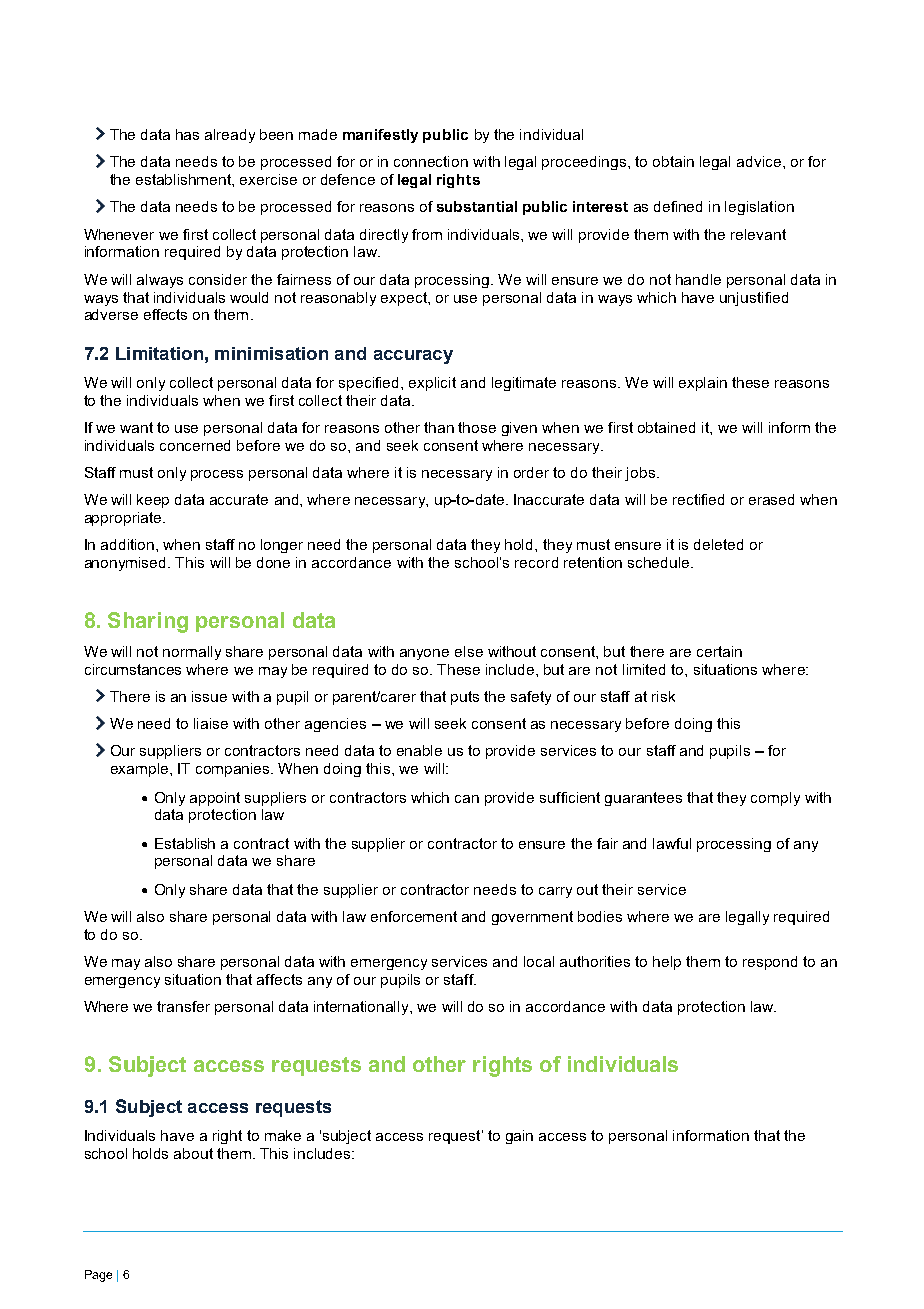 The height and width of the page is (1309, 924). Describe the element at coordinates (467, 799) in the page. I see `can` at that location.
